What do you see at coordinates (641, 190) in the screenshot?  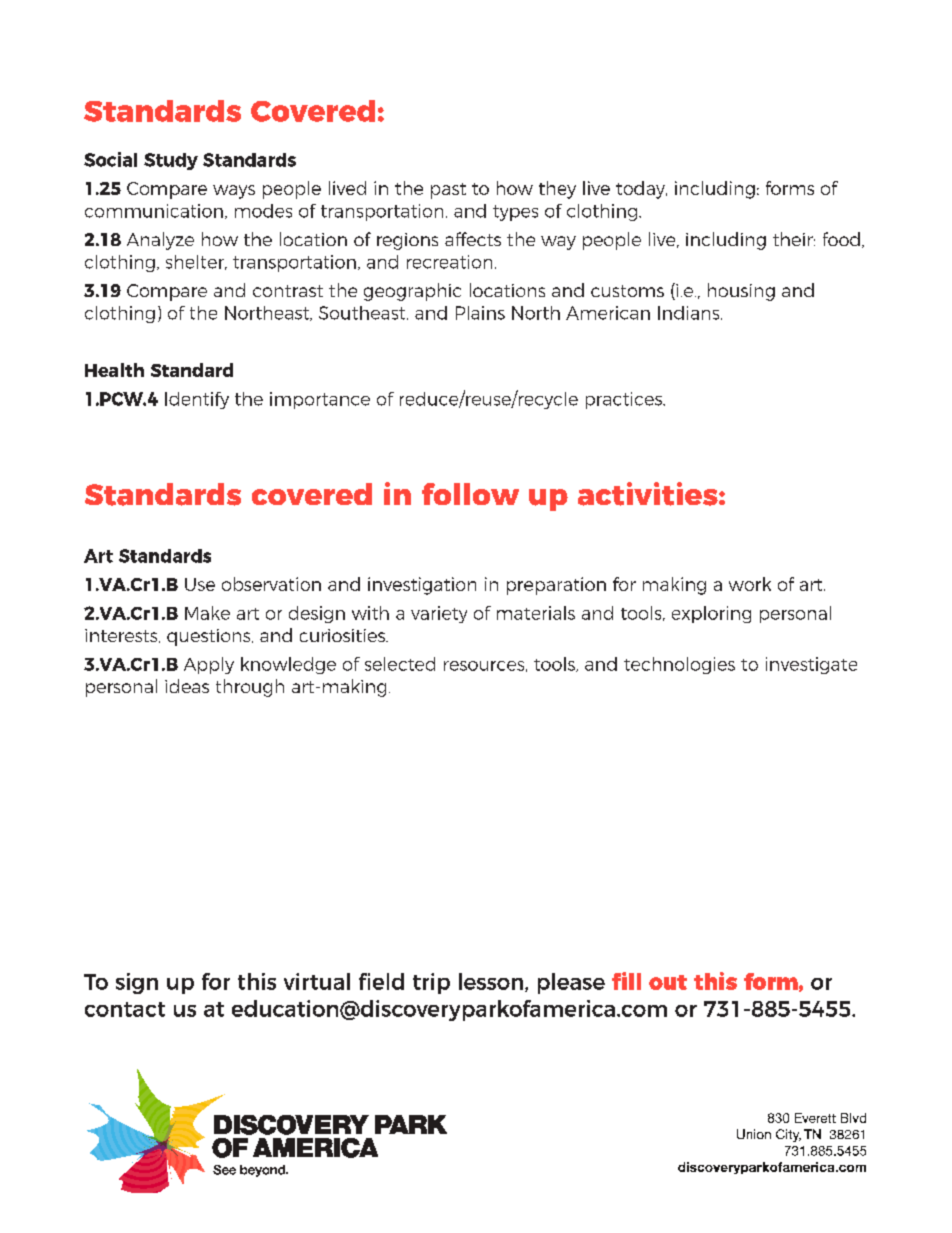 I see `today` at bounding box center [641, 190].
